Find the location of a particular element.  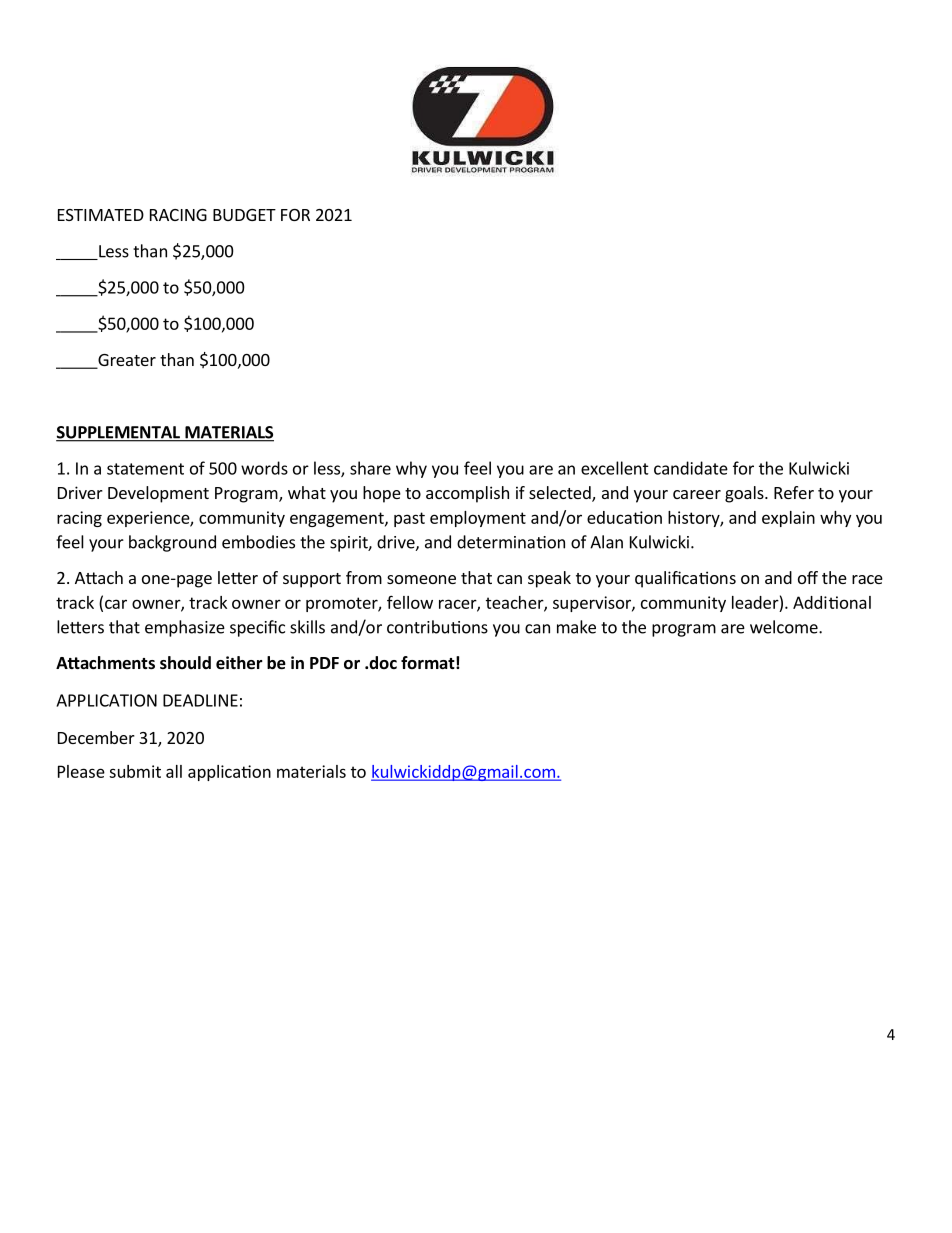

welcome is located at coordinates (785, 627).
